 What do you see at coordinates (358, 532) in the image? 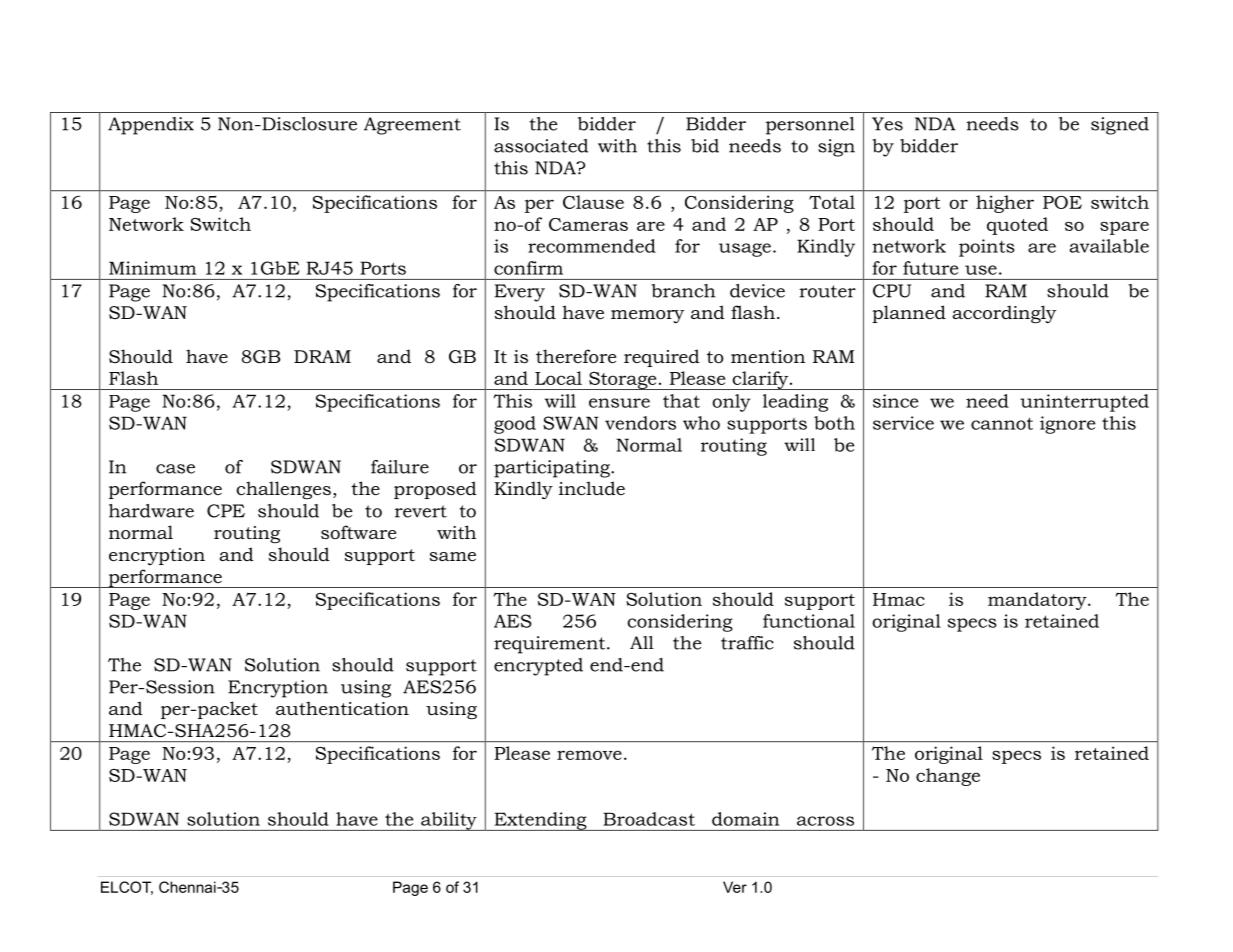
I see `software` at bounding box center [358, 532].
